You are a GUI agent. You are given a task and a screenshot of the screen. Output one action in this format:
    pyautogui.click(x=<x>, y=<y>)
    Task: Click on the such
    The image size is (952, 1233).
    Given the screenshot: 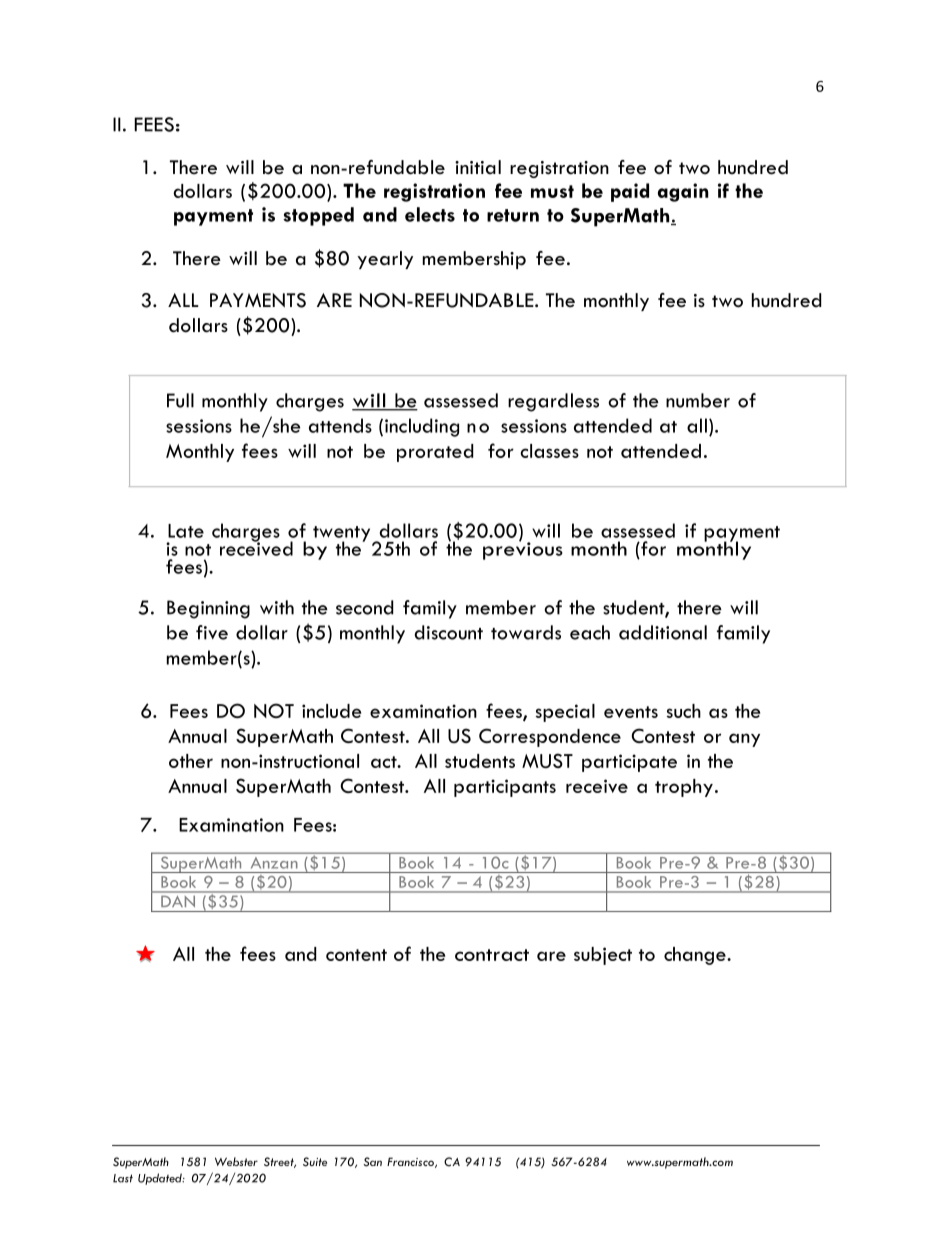 What is the action you would take?
    pyautogui.click(x=684, y=711)
